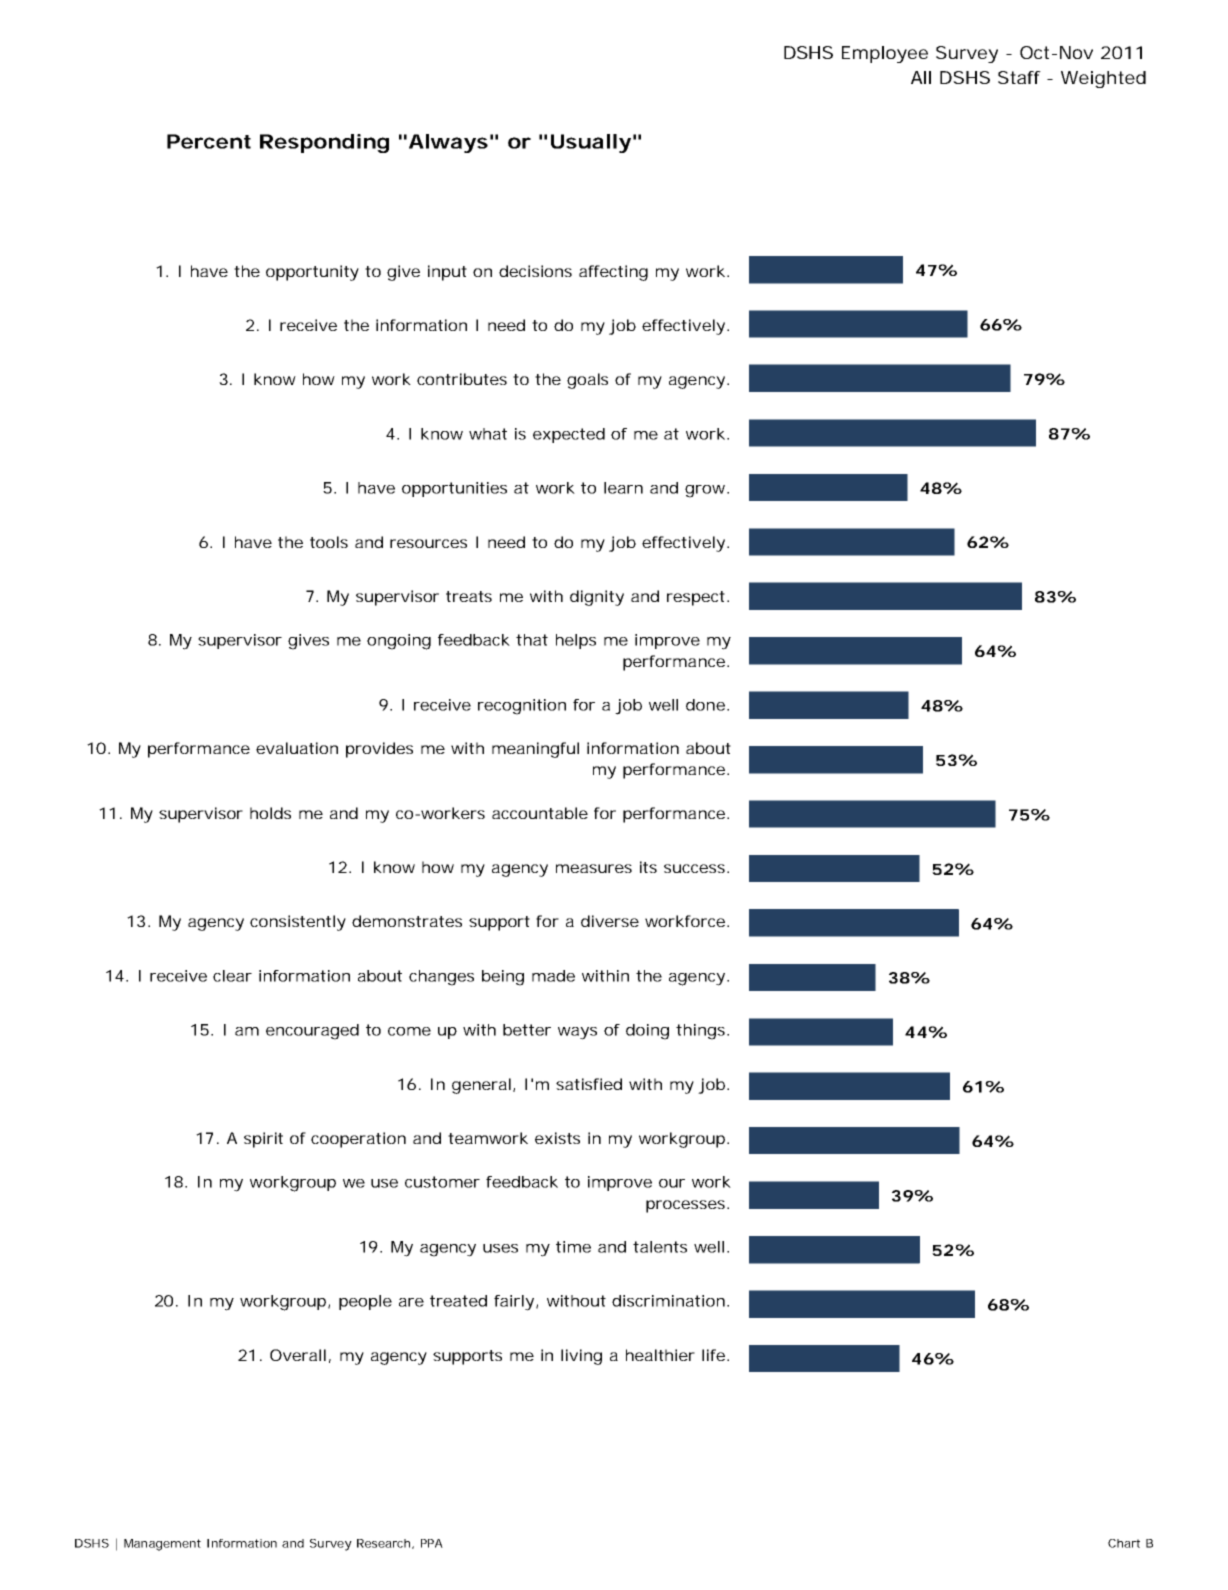 The height and width of the document is (1590, 1228). Describe the element at coordinates (270, 813) in the document. I see `holds` at that location.
